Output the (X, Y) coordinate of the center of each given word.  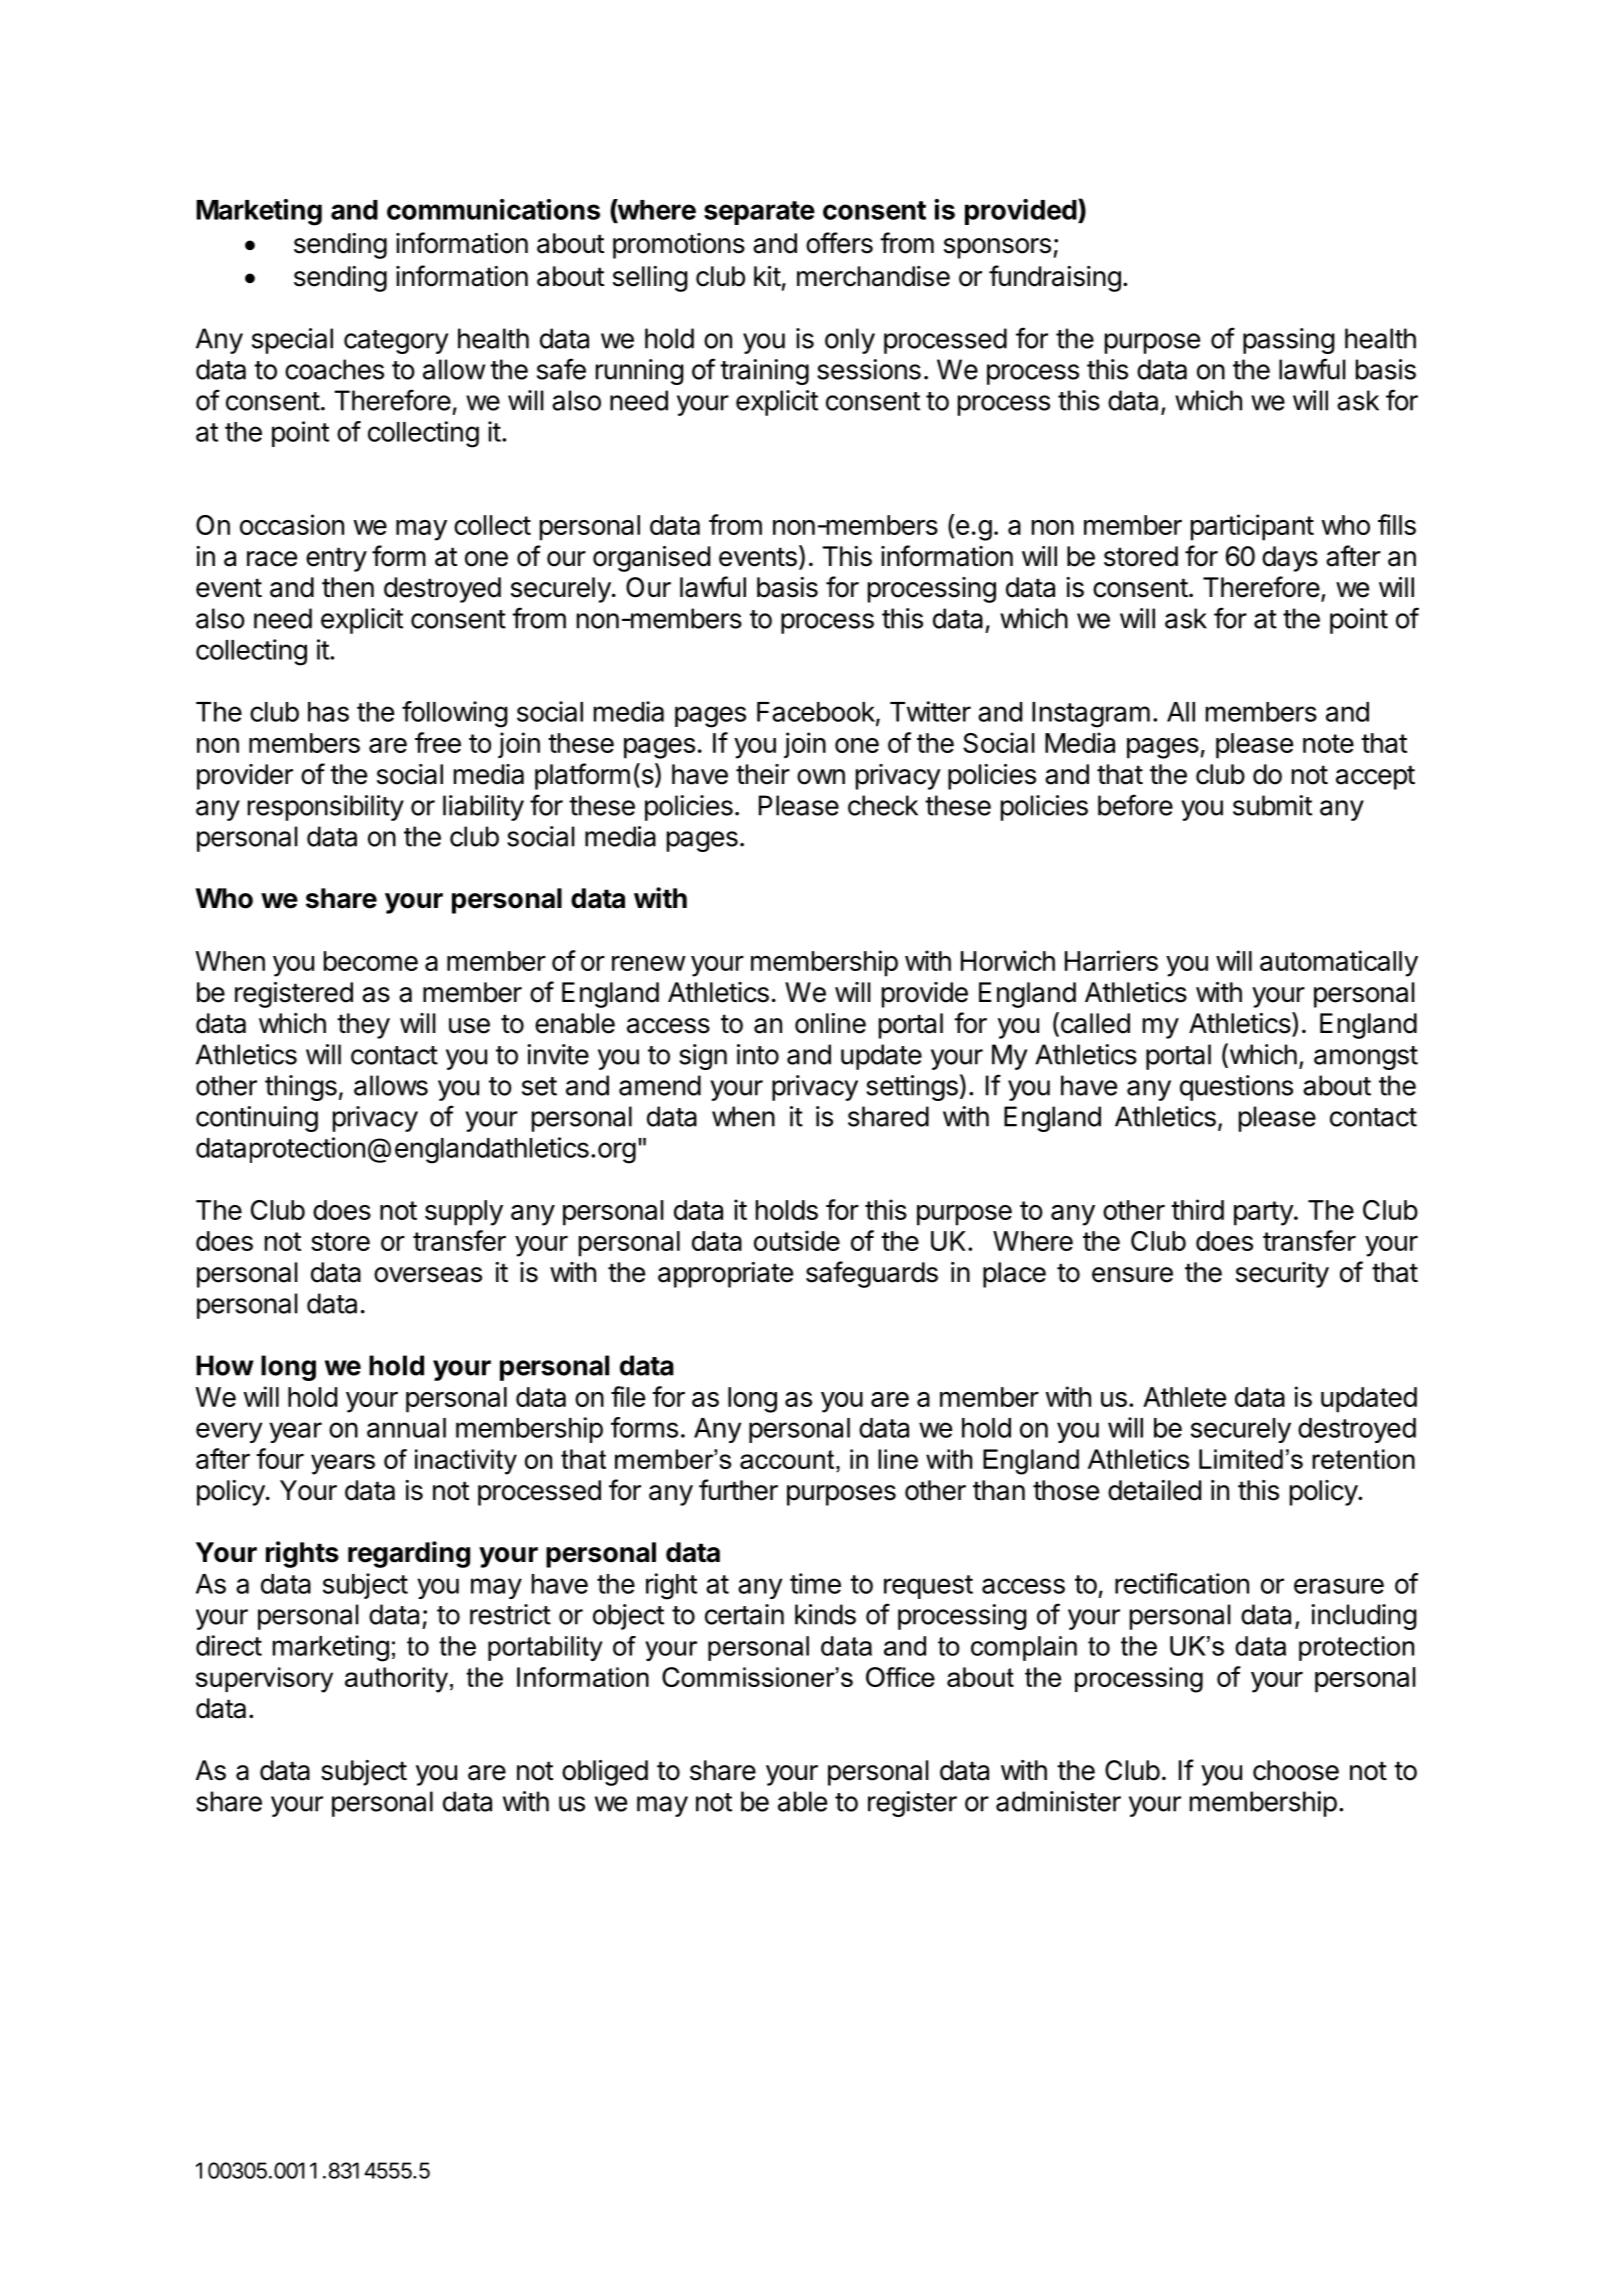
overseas (428, 1275)
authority (396, 1680)
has (328, 712)
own (821, 777)
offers (839, 243)
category (396, 342)
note (1328, 743)
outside (797, 1240)
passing (1289, 341)
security (1282, 1275)
